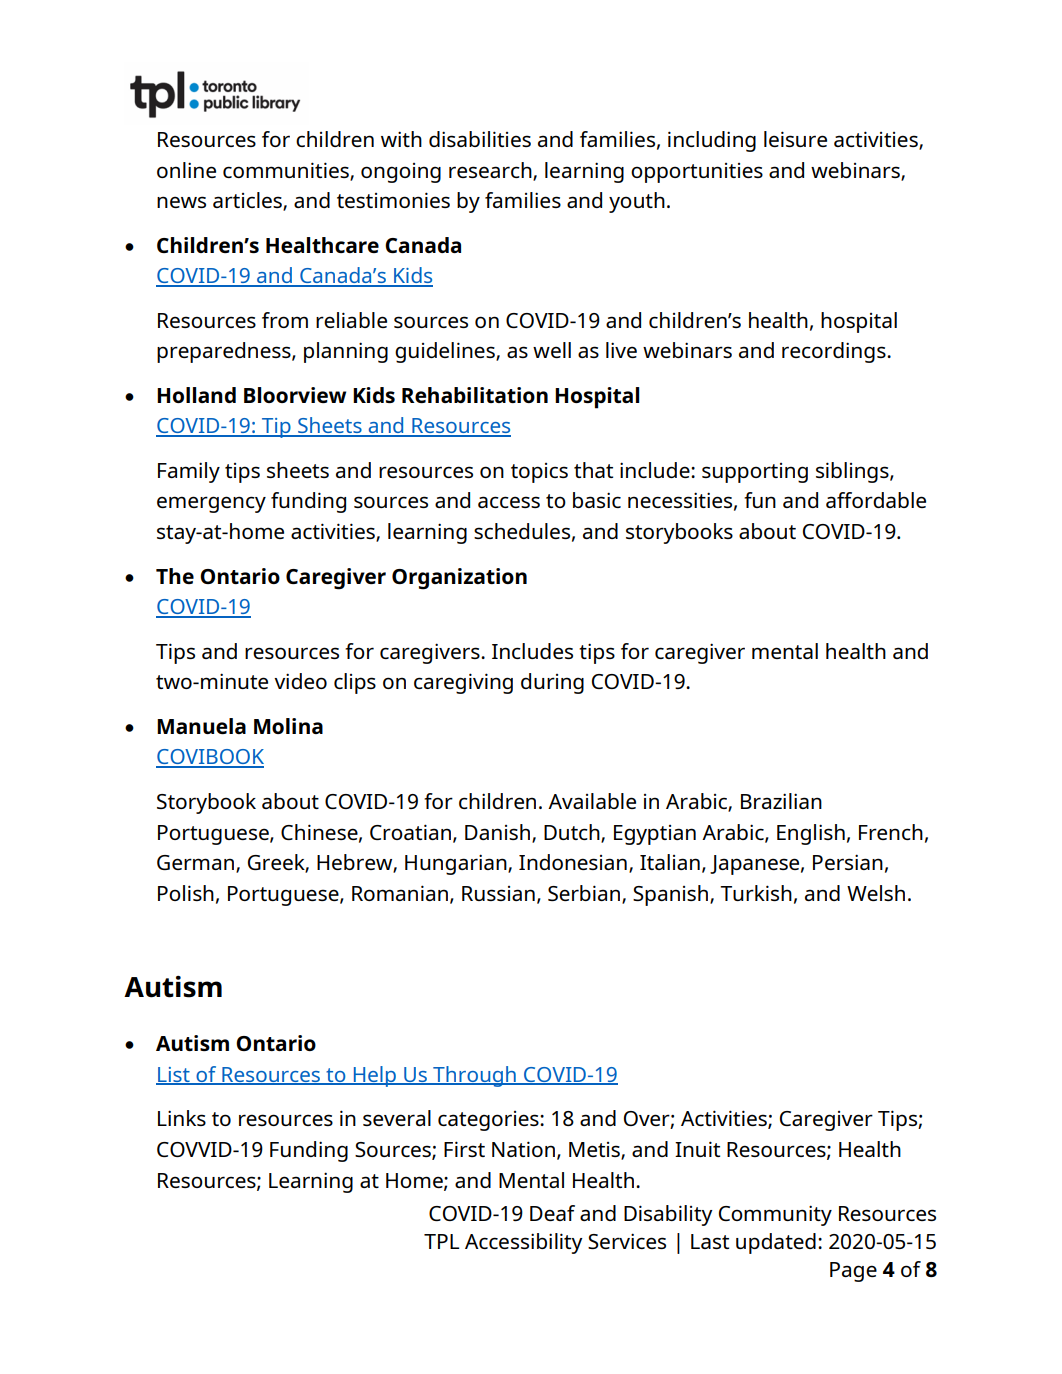  What do you see at coordinates (189, 472) in the document?
I see `Family` at bounding box center [189, 472].
